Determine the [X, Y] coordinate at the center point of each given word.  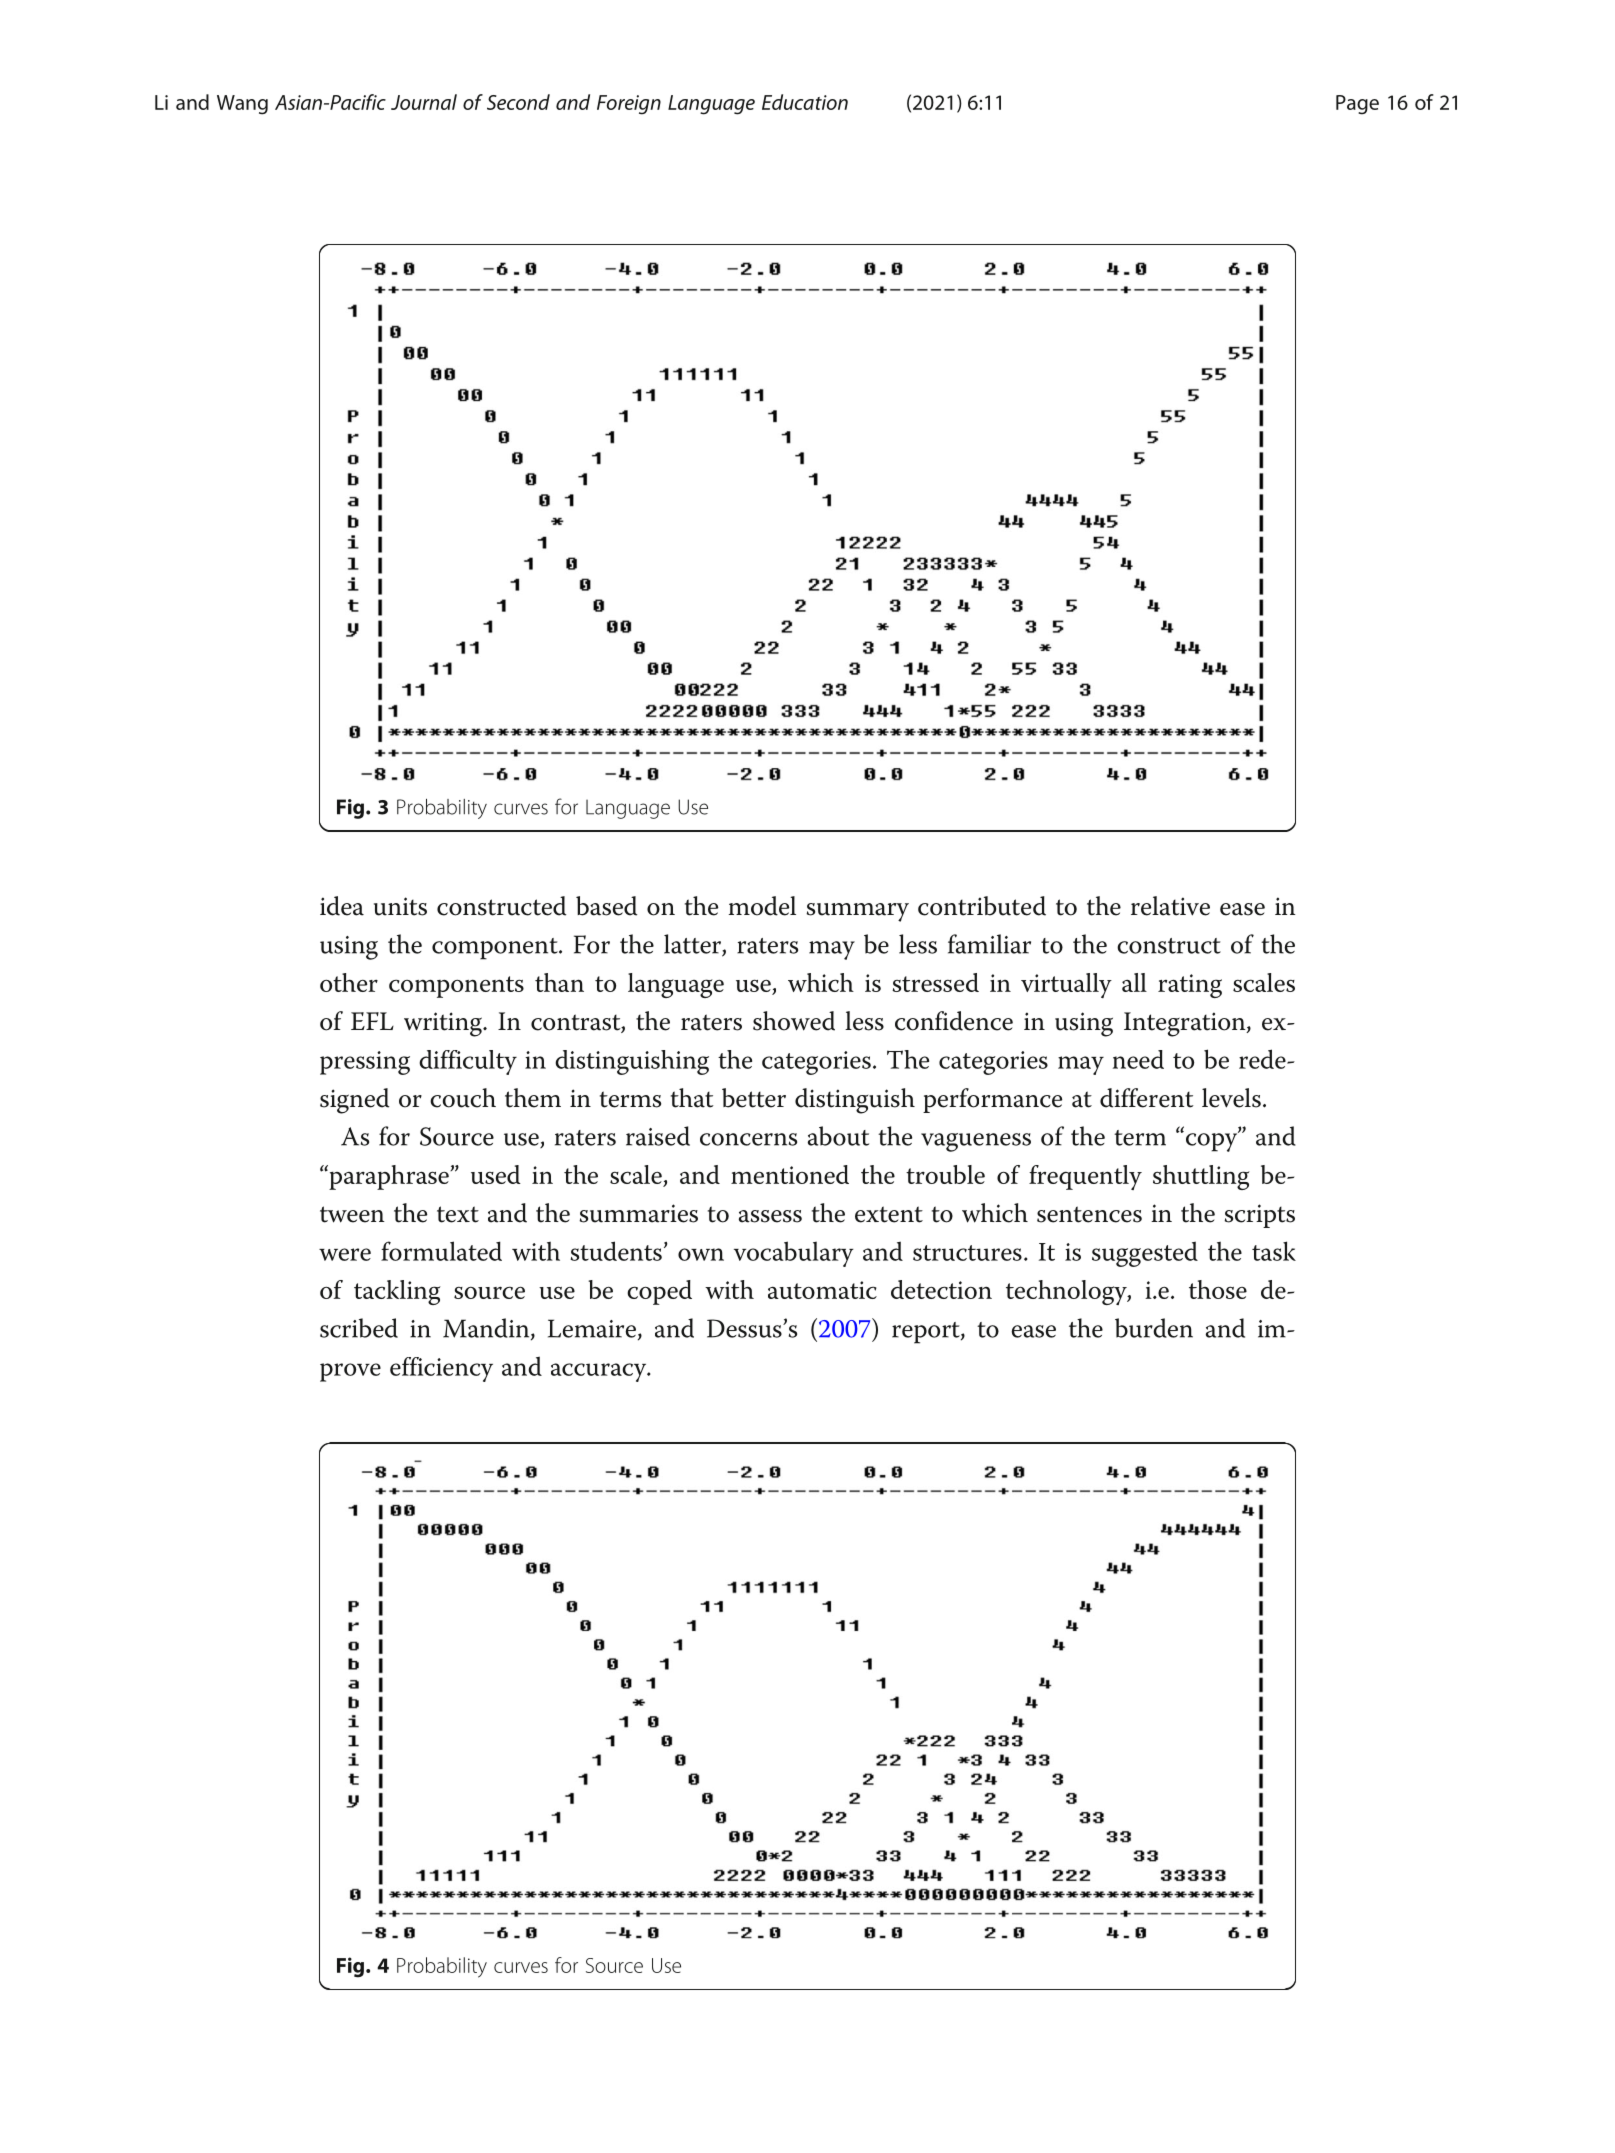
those [1218, 1289]
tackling [397, 1292]
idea [342, 906]
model [762, 906]
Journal [424, 102]
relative [1170, 906]
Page [1357, 105]
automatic [822, 1290]
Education [805, 102]
